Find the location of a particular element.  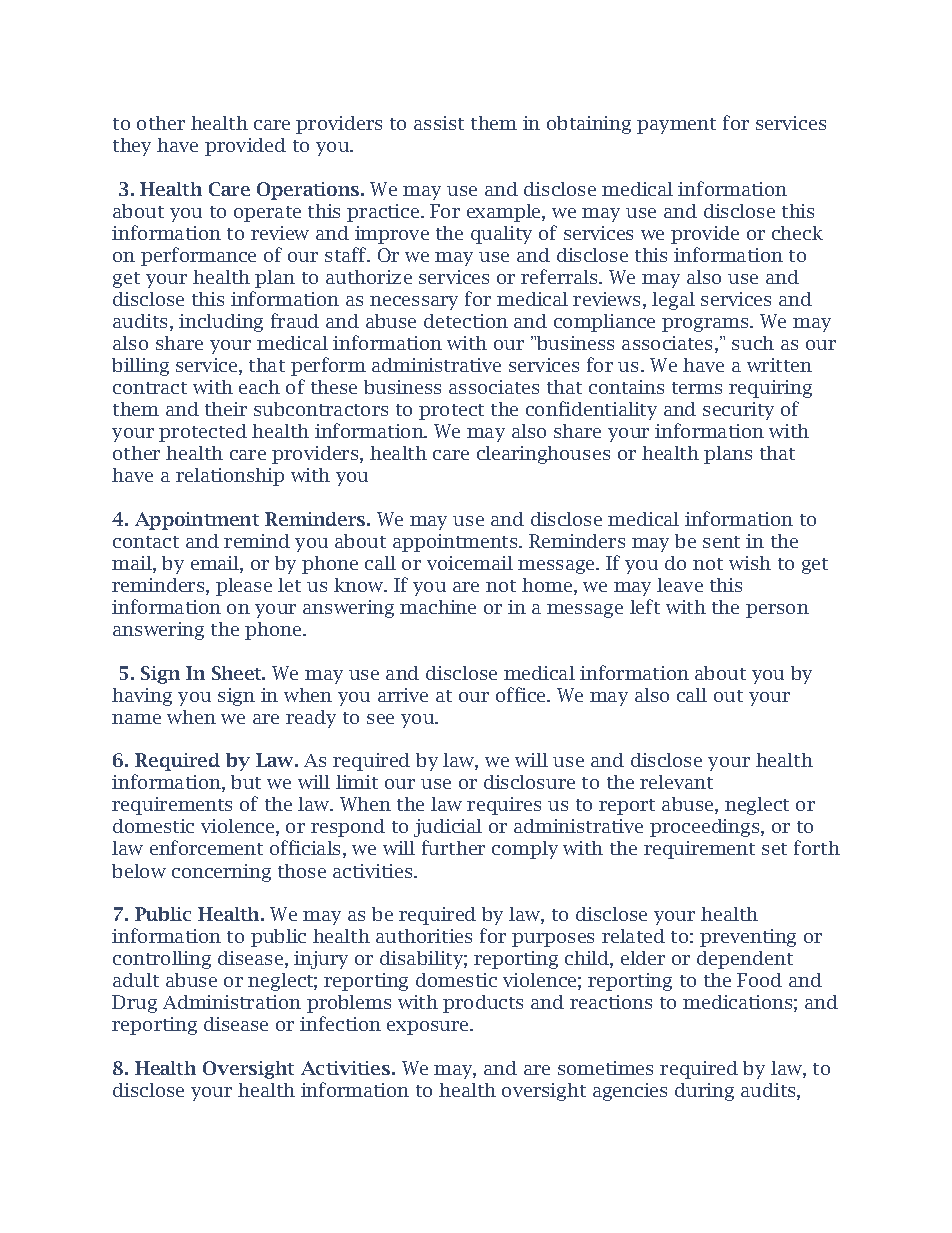

payment is located at coordinates (676, 126).
